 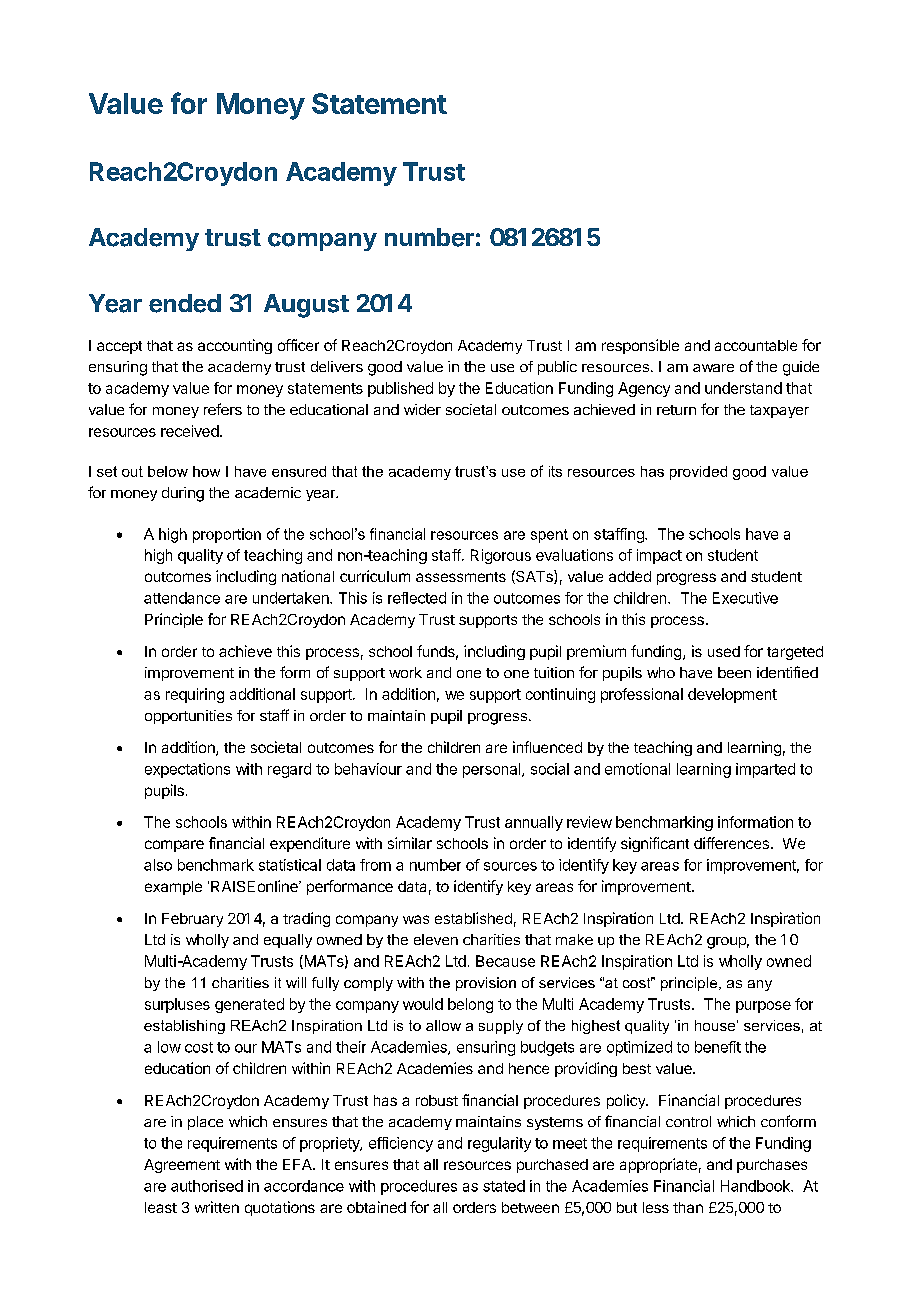 What do you see at coordinates (745, 598) in the screenshot?
I see `Executive` at bounding box center [745, 598].
